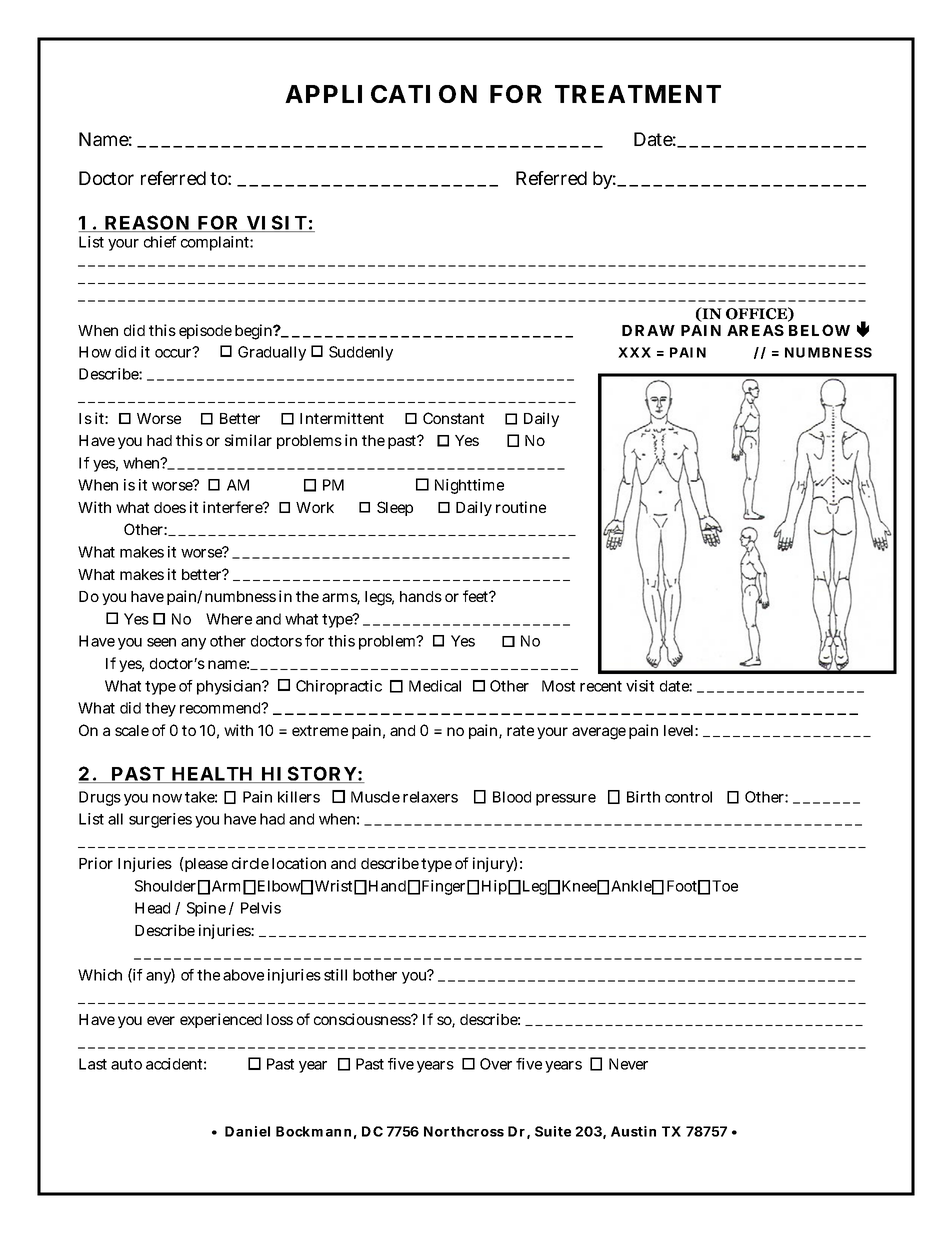 This screenshot has width=952, height=1233. Describe the element at coordinates (633, 1131) in the screenshot. I see `Austin` at that location.
